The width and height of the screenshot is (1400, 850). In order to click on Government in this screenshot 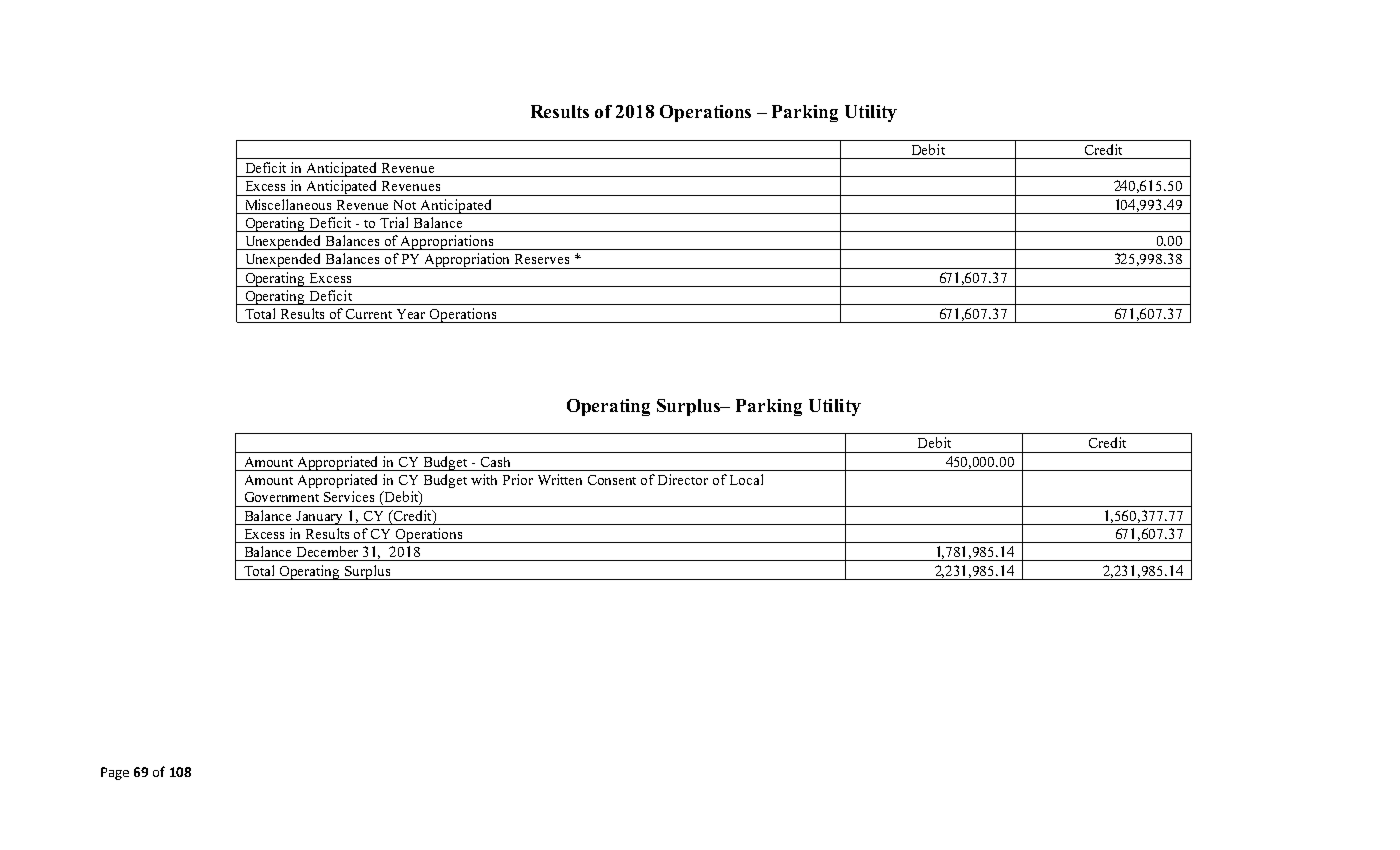, I will do `click(282, 497)`.
